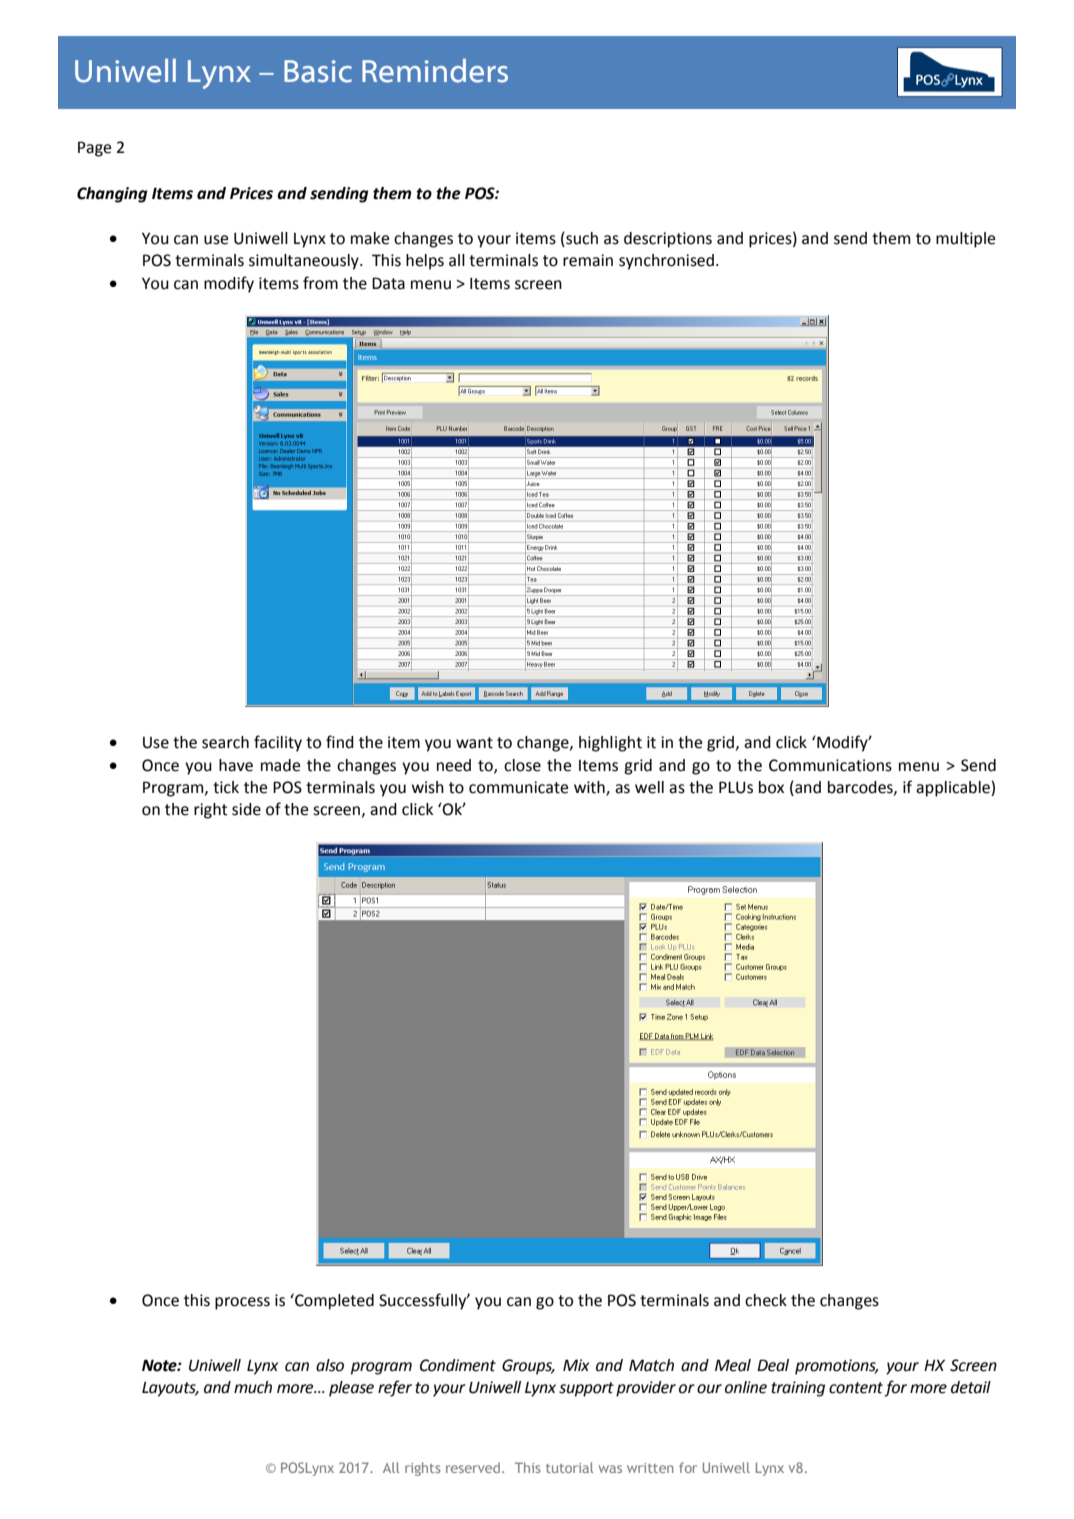 The height and width of the screenshot is (1519, 1074). I want to click on search, so click(225, 742).
